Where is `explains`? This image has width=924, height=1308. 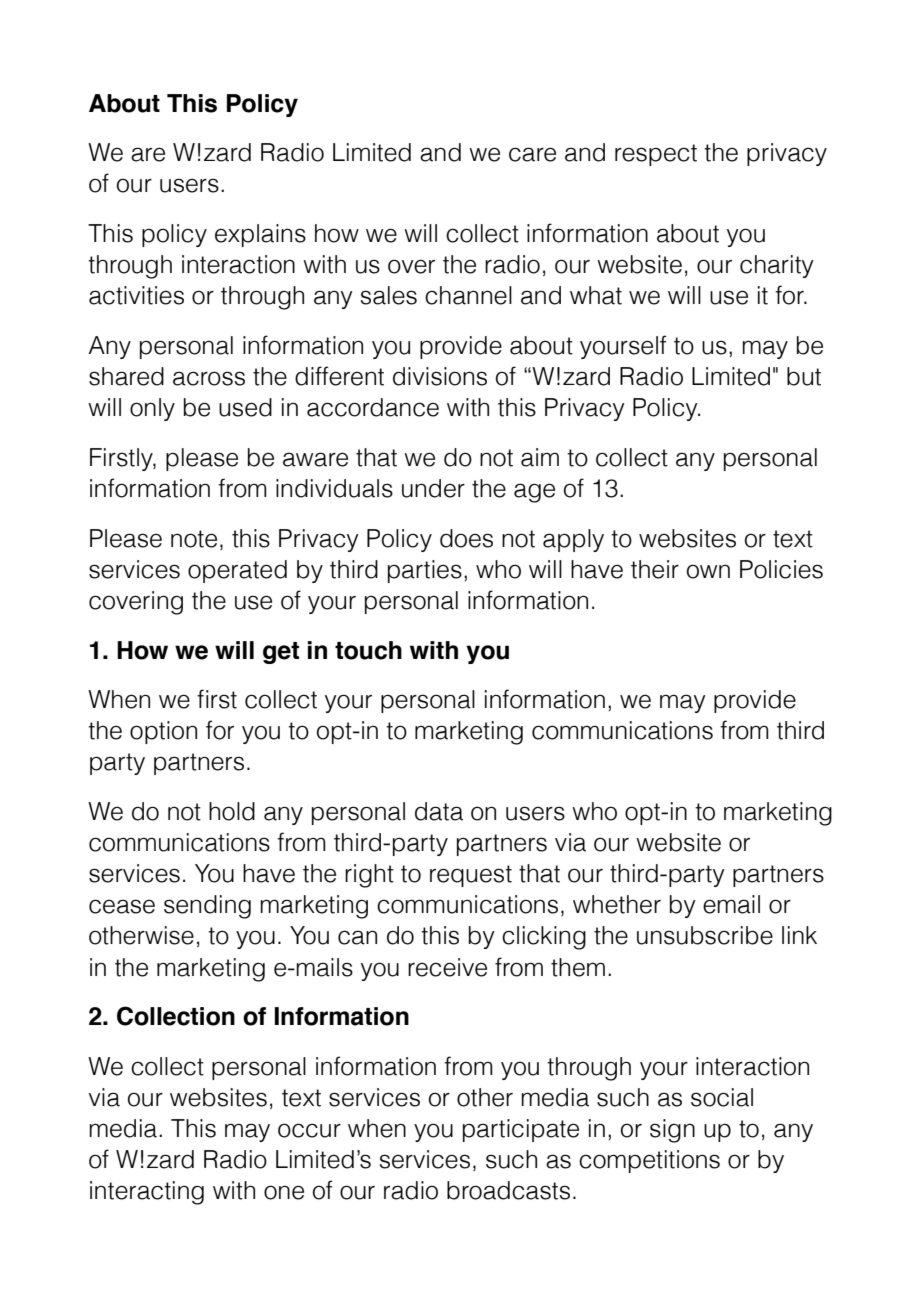
explains is located at coordinates (260, 235).
